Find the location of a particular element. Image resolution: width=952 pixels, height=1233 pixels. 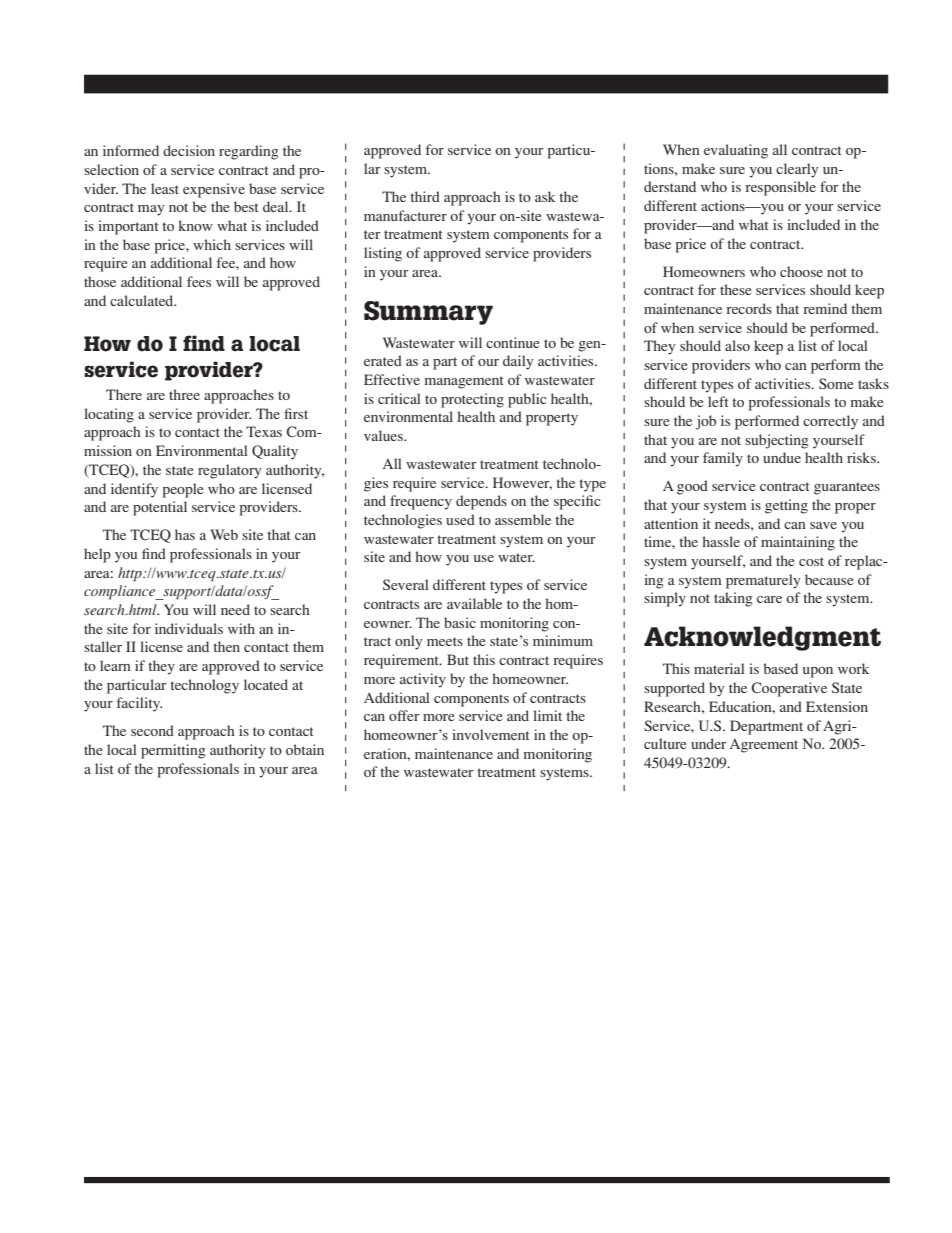

decision is located at coordinates (189, 150).
